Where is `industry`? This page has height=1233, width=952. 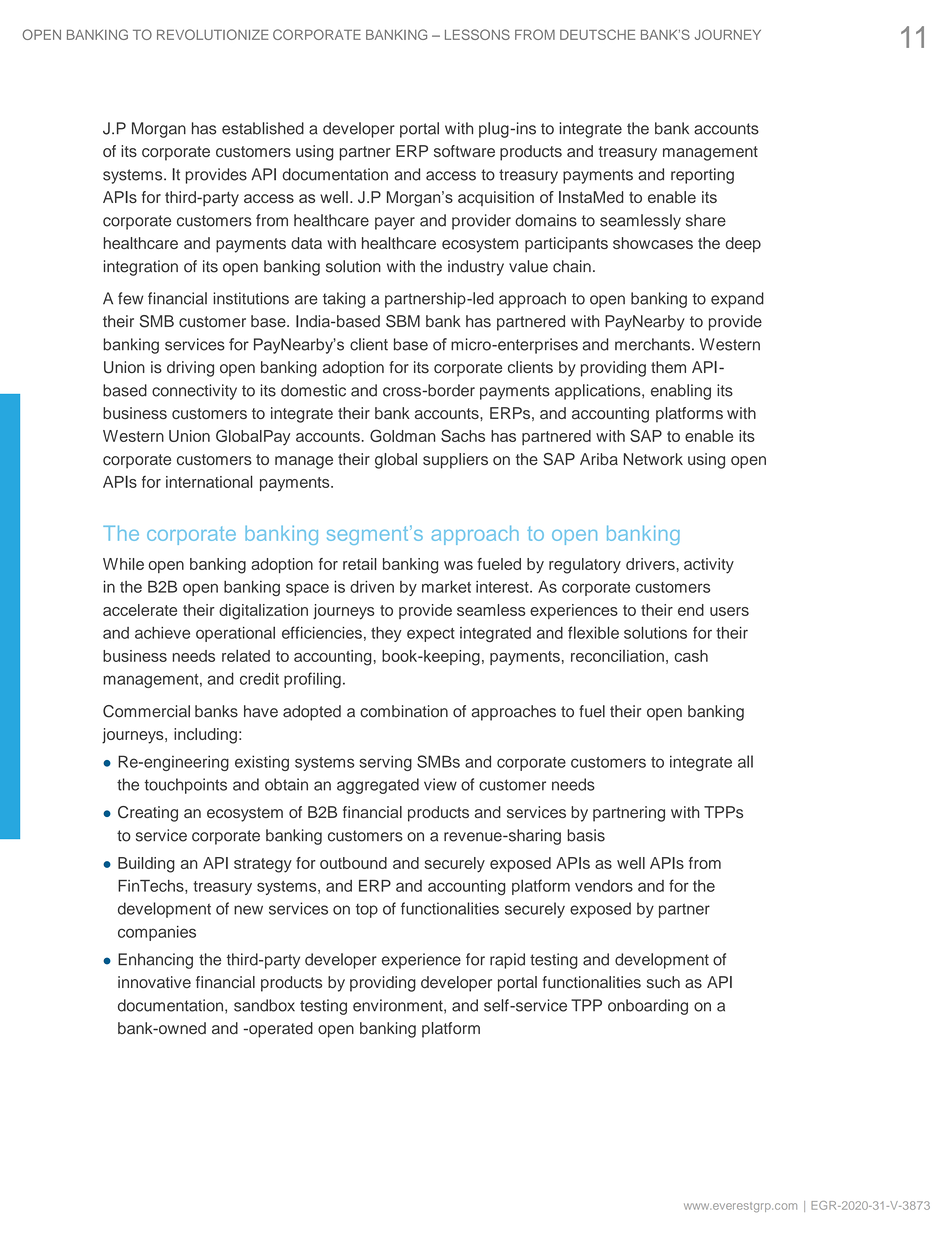
industry is located at coordinates (476, 268).
